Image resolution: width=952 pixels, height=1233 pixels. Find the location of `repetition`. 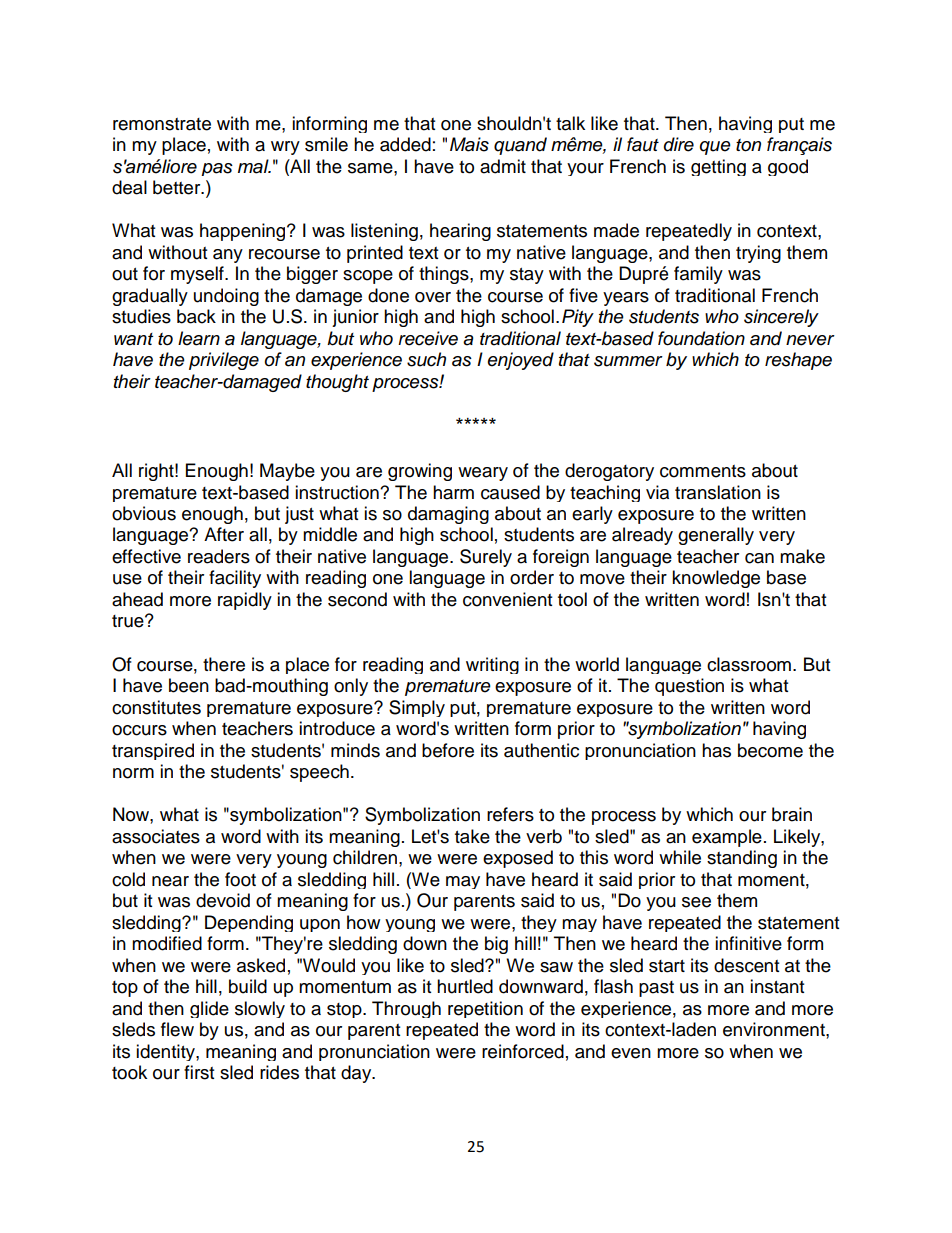

repetition is located at coordinates (485, 1009).
